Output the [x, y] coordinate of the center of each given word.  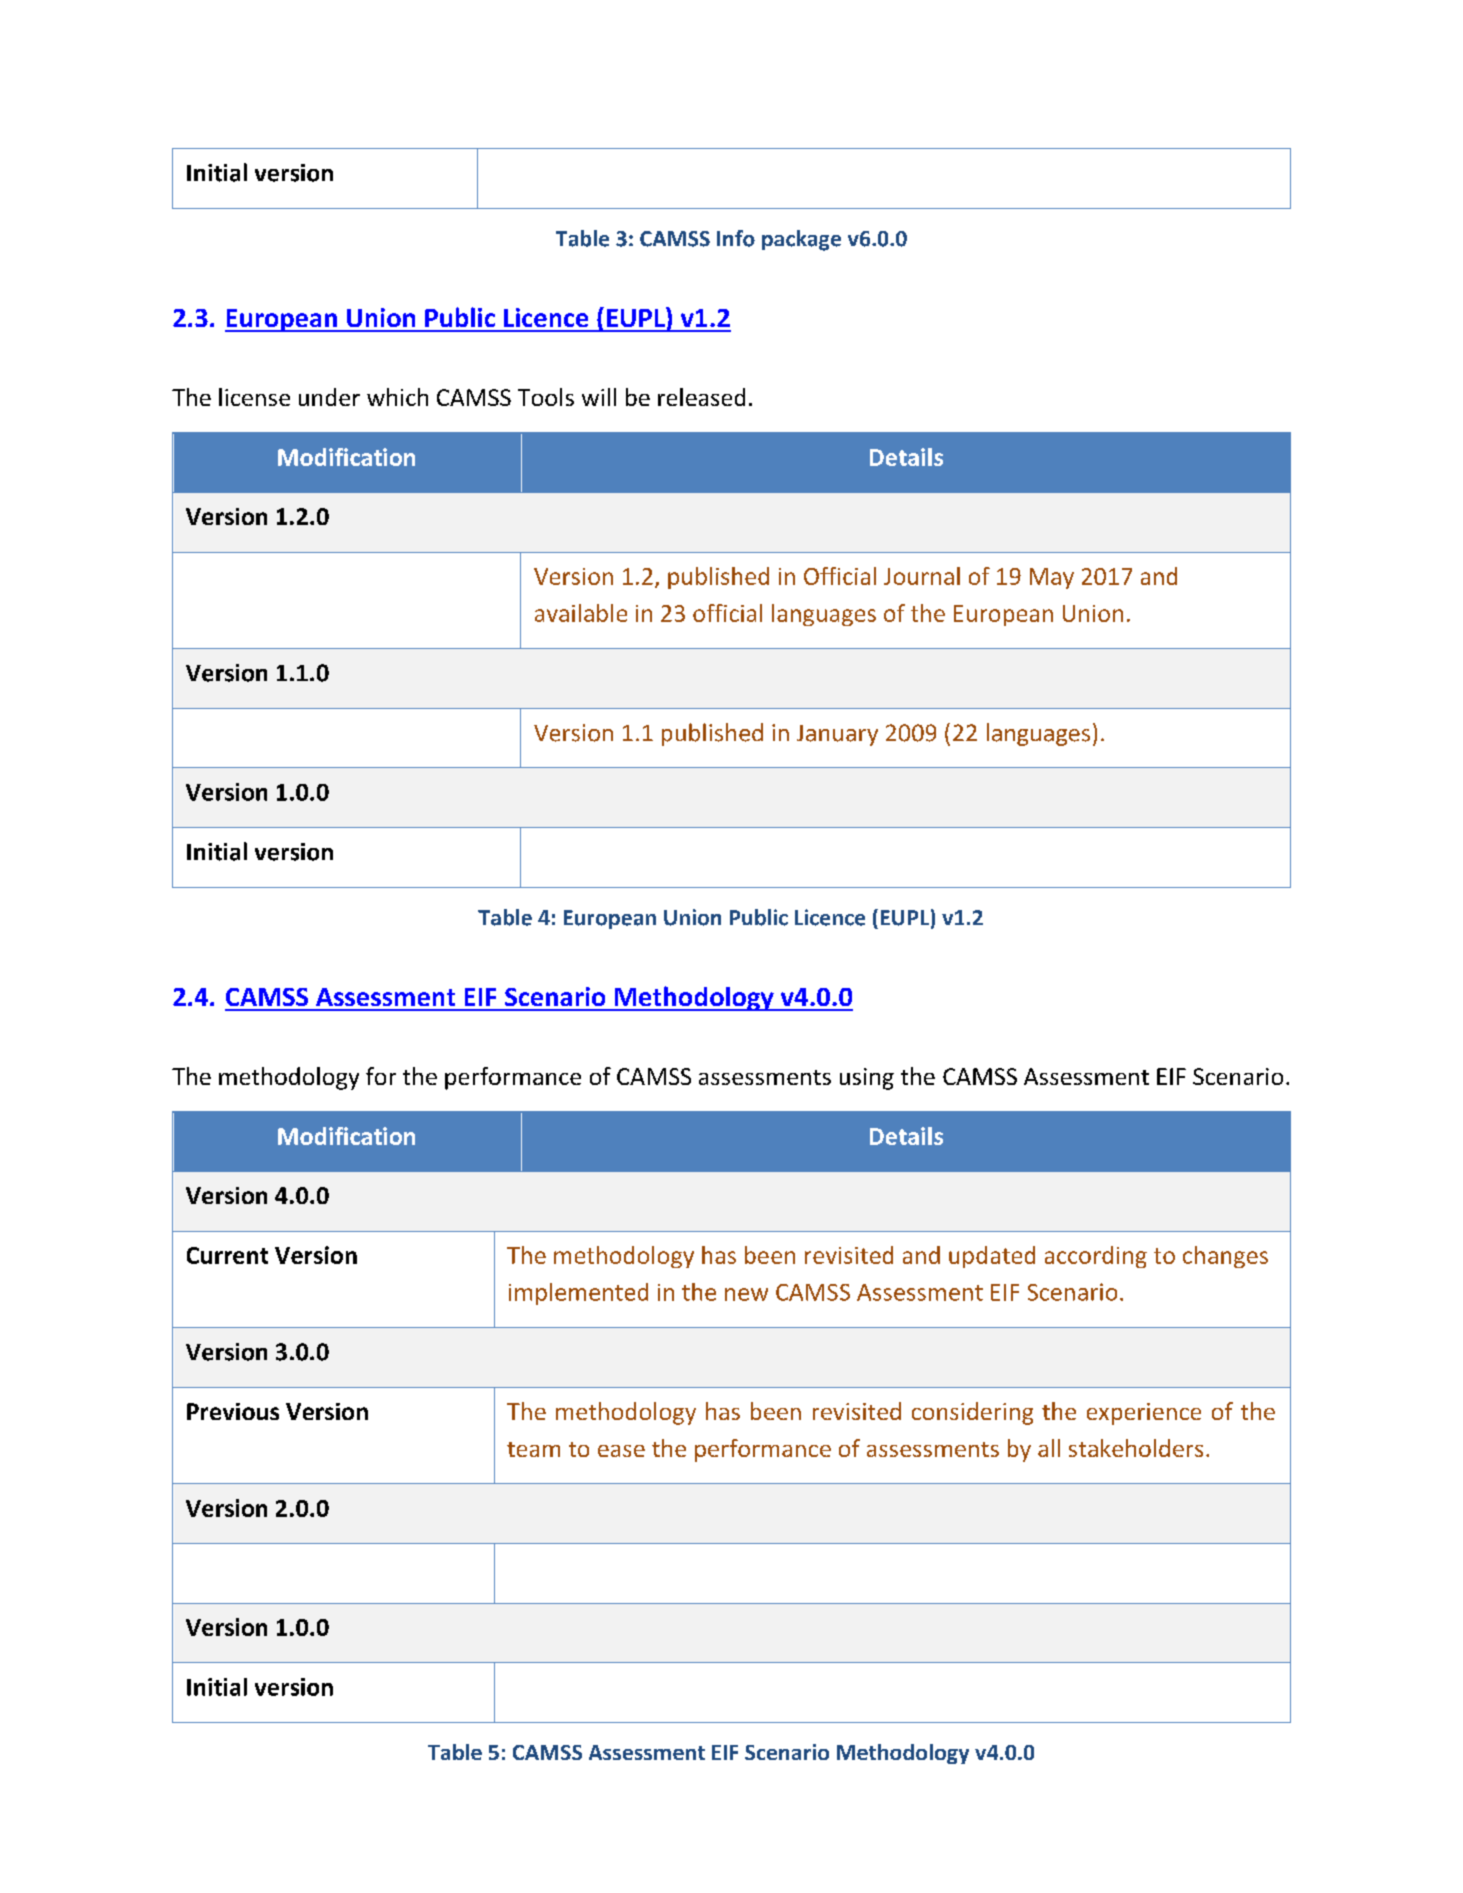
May [1052, 578]
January [837, 735]
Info [736, 238]
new [746, 1294]
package [801, 240]
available [581, 613]
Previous [233, 1411]
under [329, 397]
